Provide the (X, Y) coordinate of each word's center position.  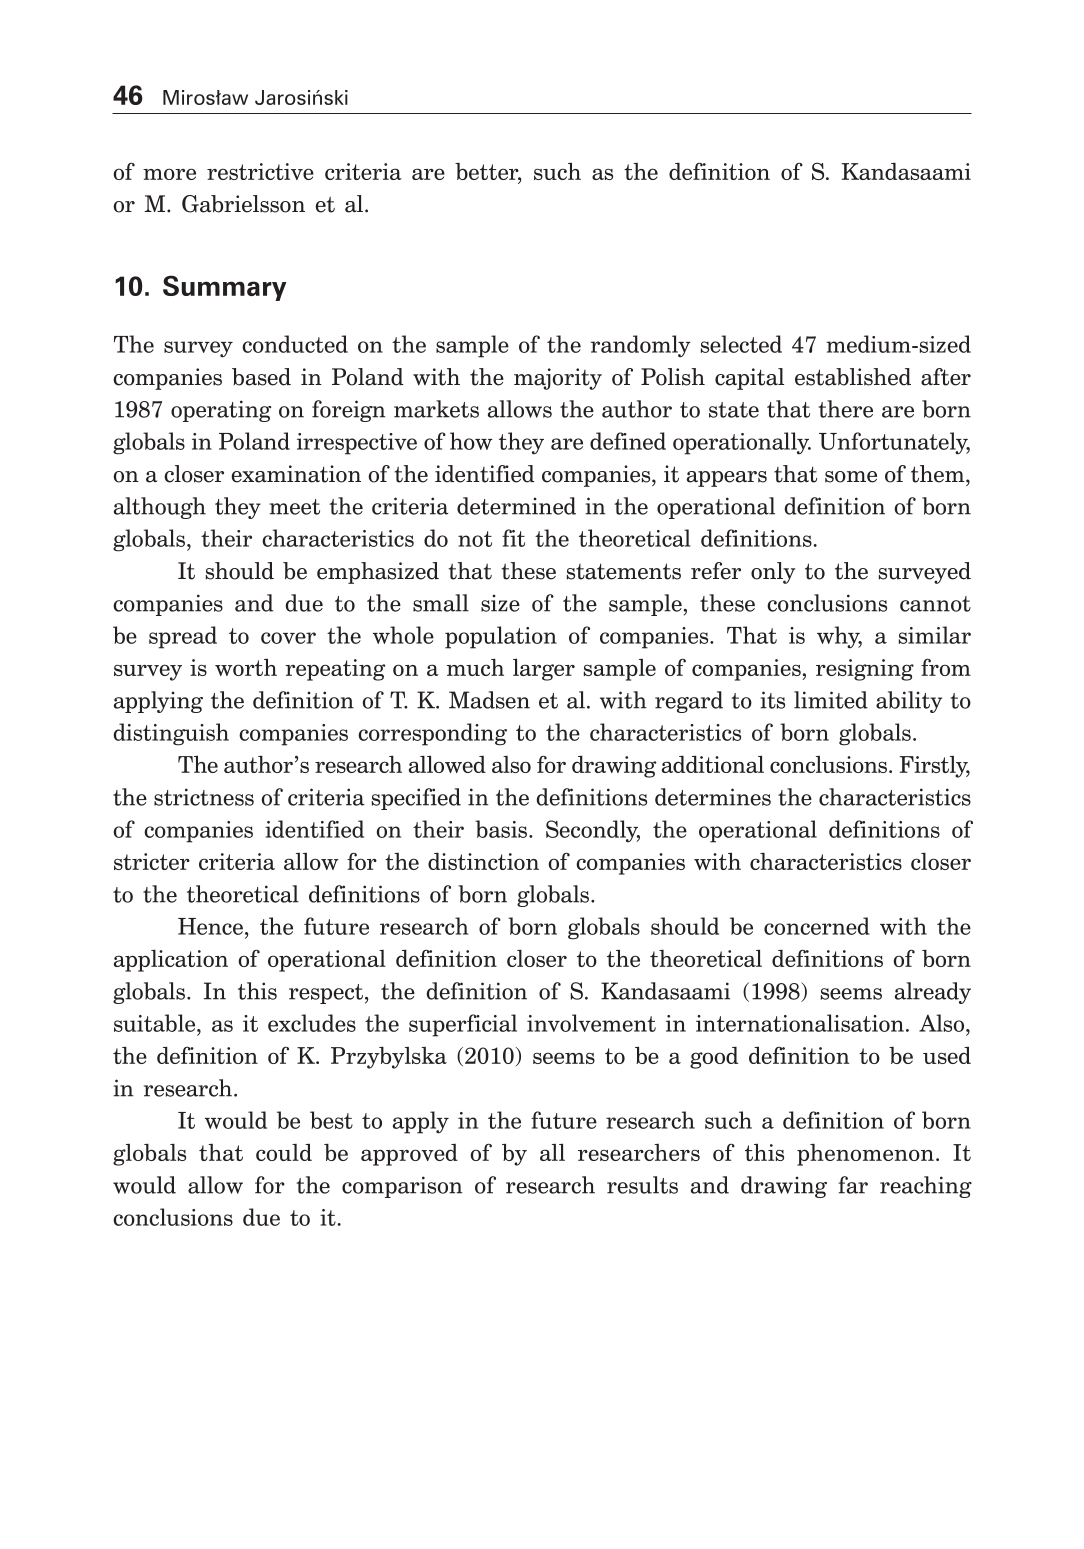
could (284, 1152)
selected (741, 344)
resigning (865, 670)
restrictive (260, 171)
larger (544, 669)
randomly (640, 346)
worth (246, 667)
